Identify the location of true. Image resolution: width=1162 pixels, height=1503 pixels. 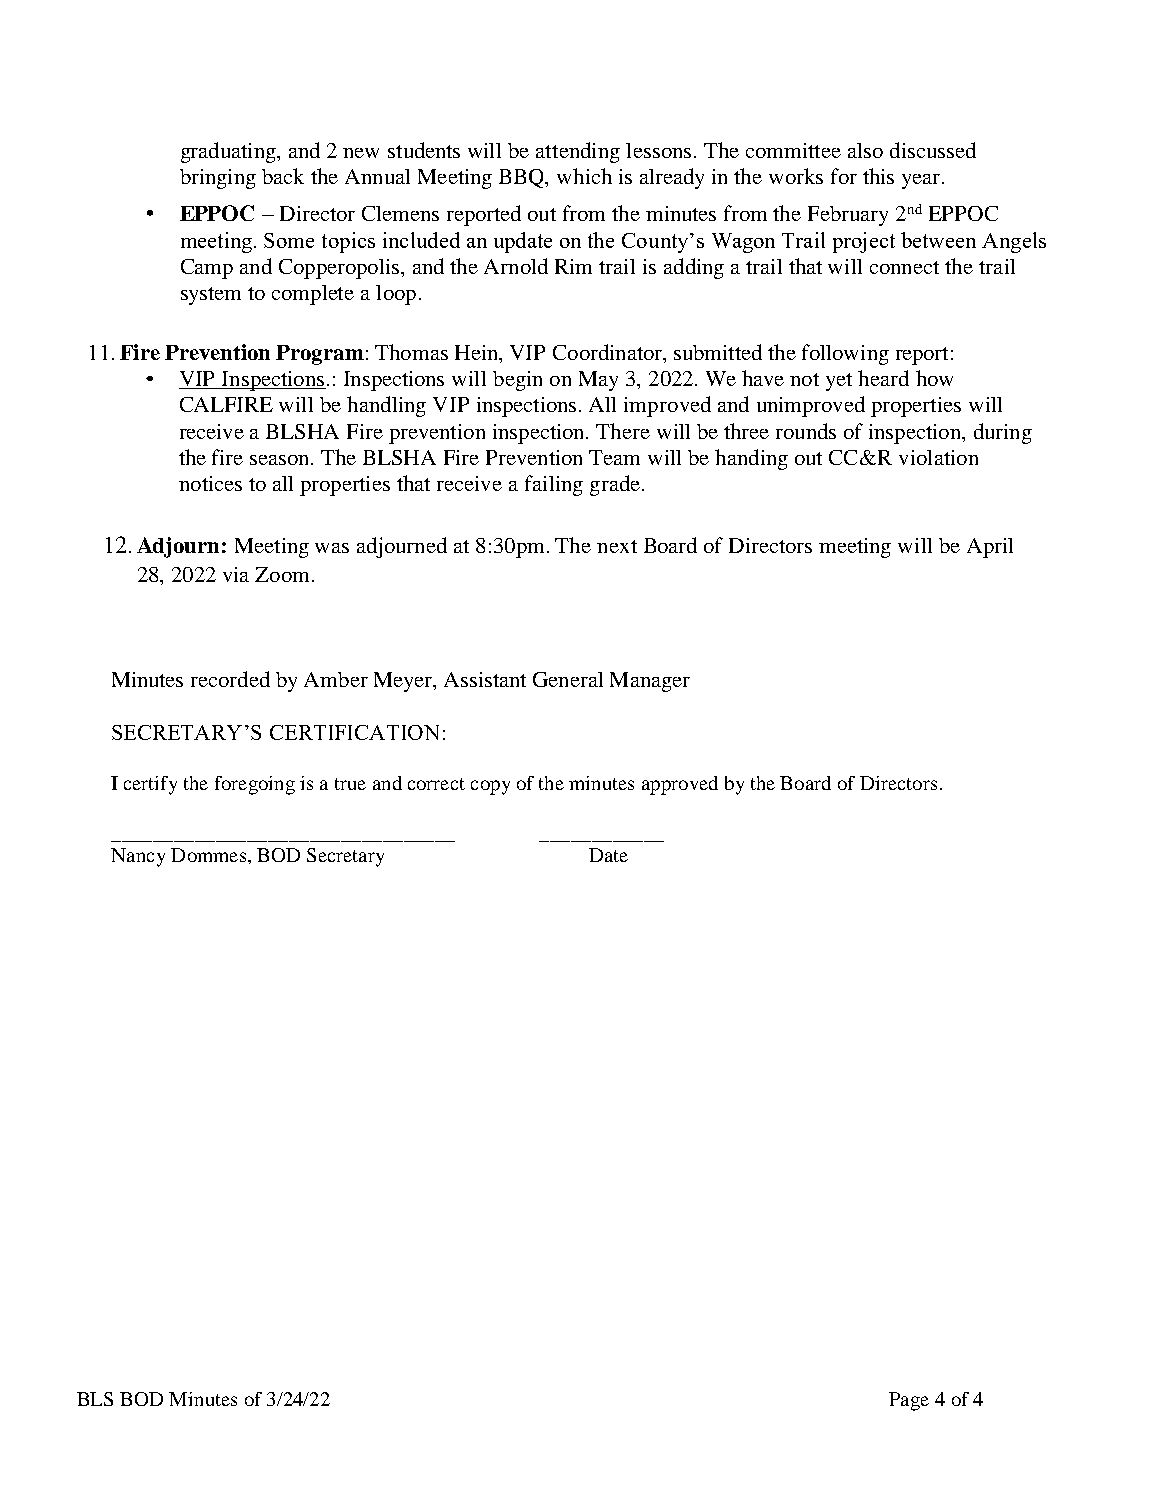
(350, 784).
